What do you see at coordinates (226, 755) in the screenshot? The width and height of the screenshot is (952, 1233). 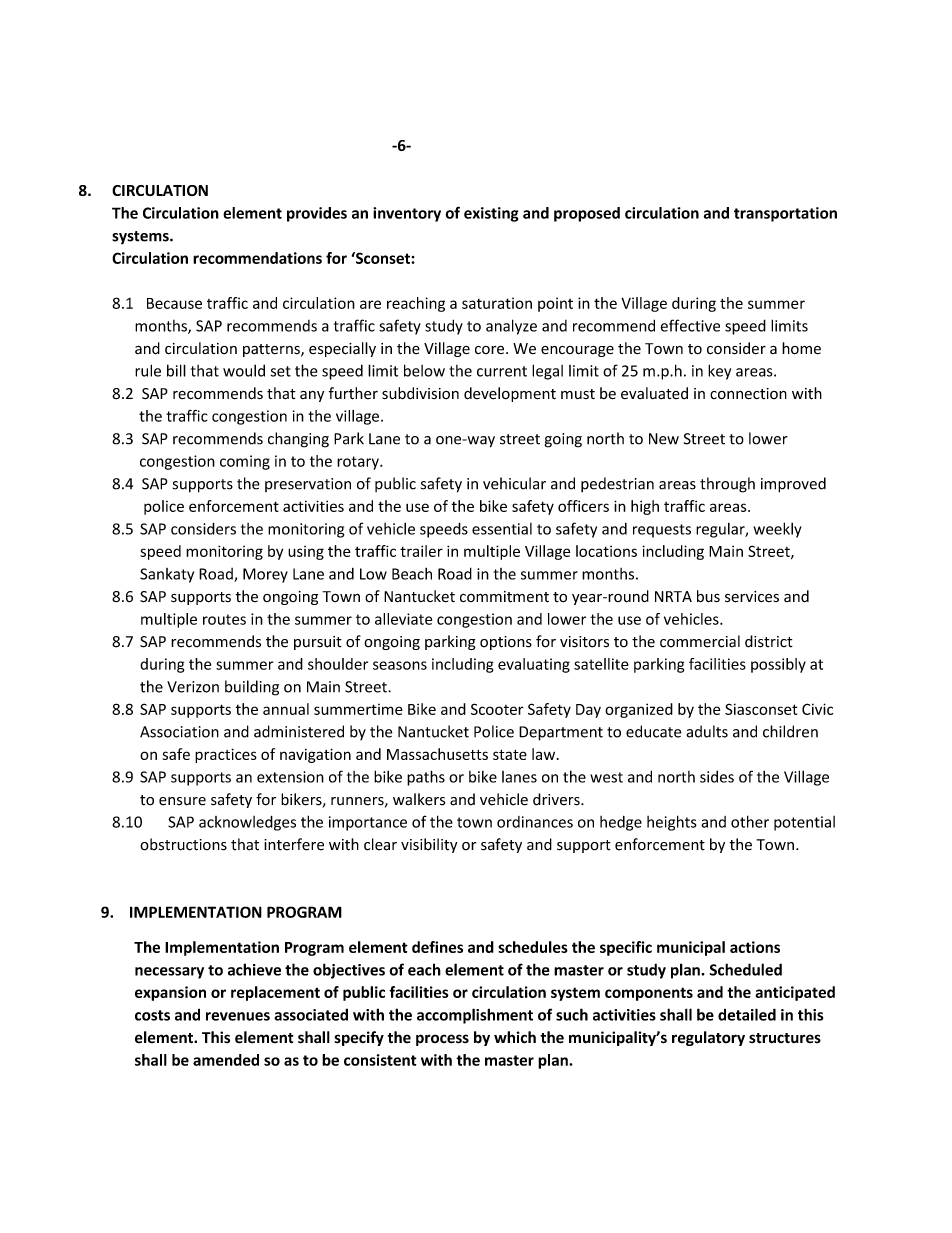 I see `practices` at bounding box center [226, 755].
